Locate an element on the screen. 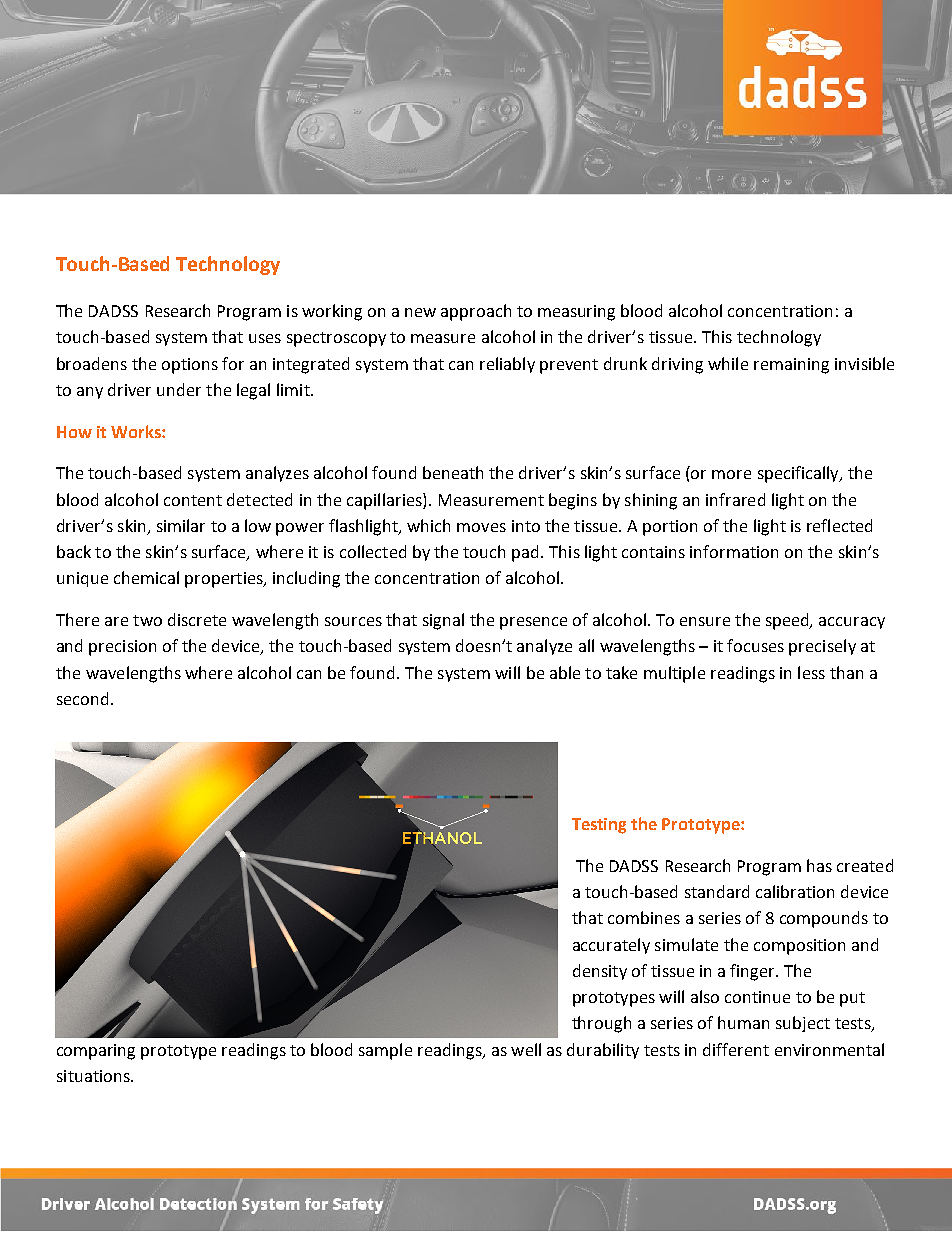  infrared is located at coordinates (735, 499).
